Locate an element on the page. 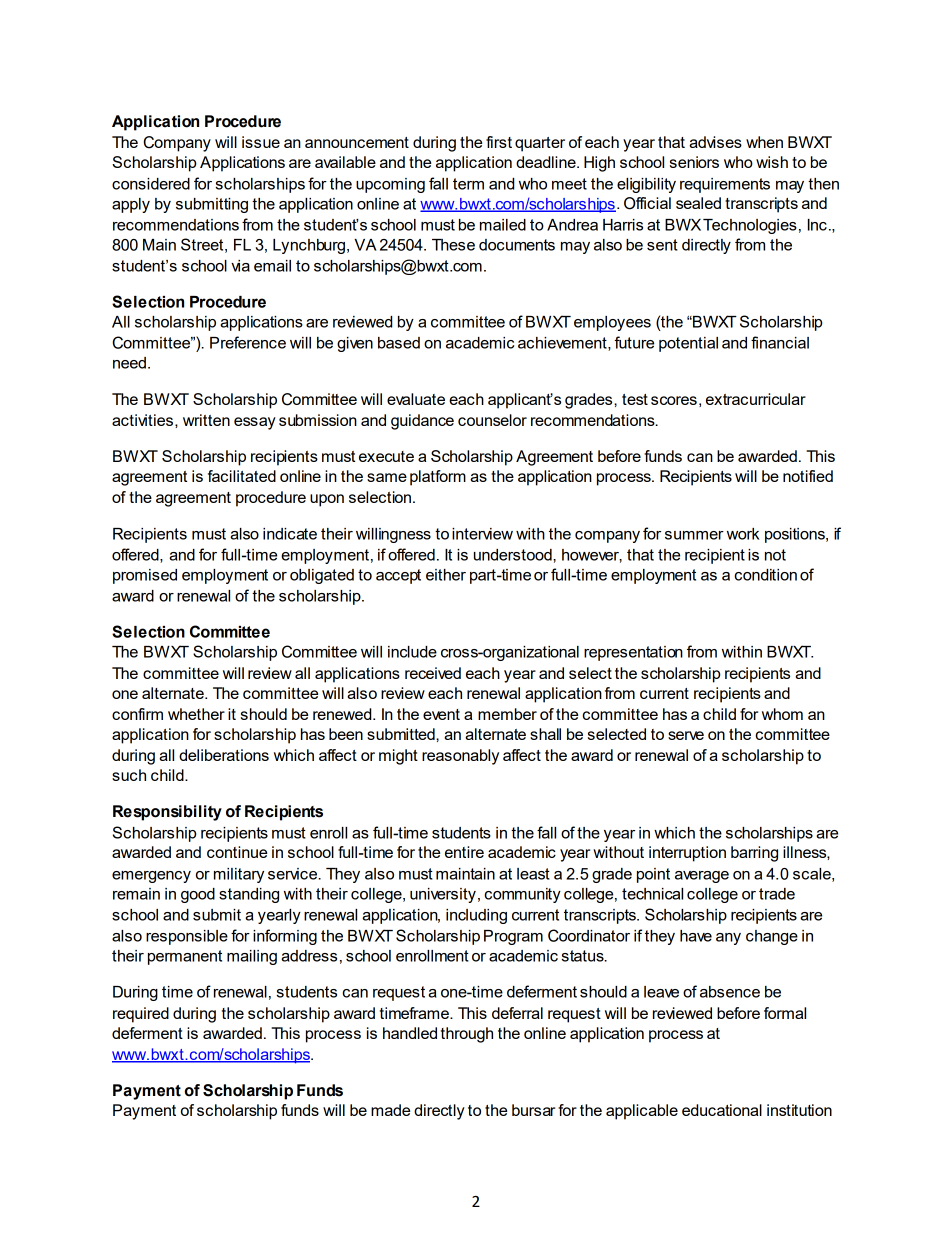  reasonably is located at coordinates (460, 757).
